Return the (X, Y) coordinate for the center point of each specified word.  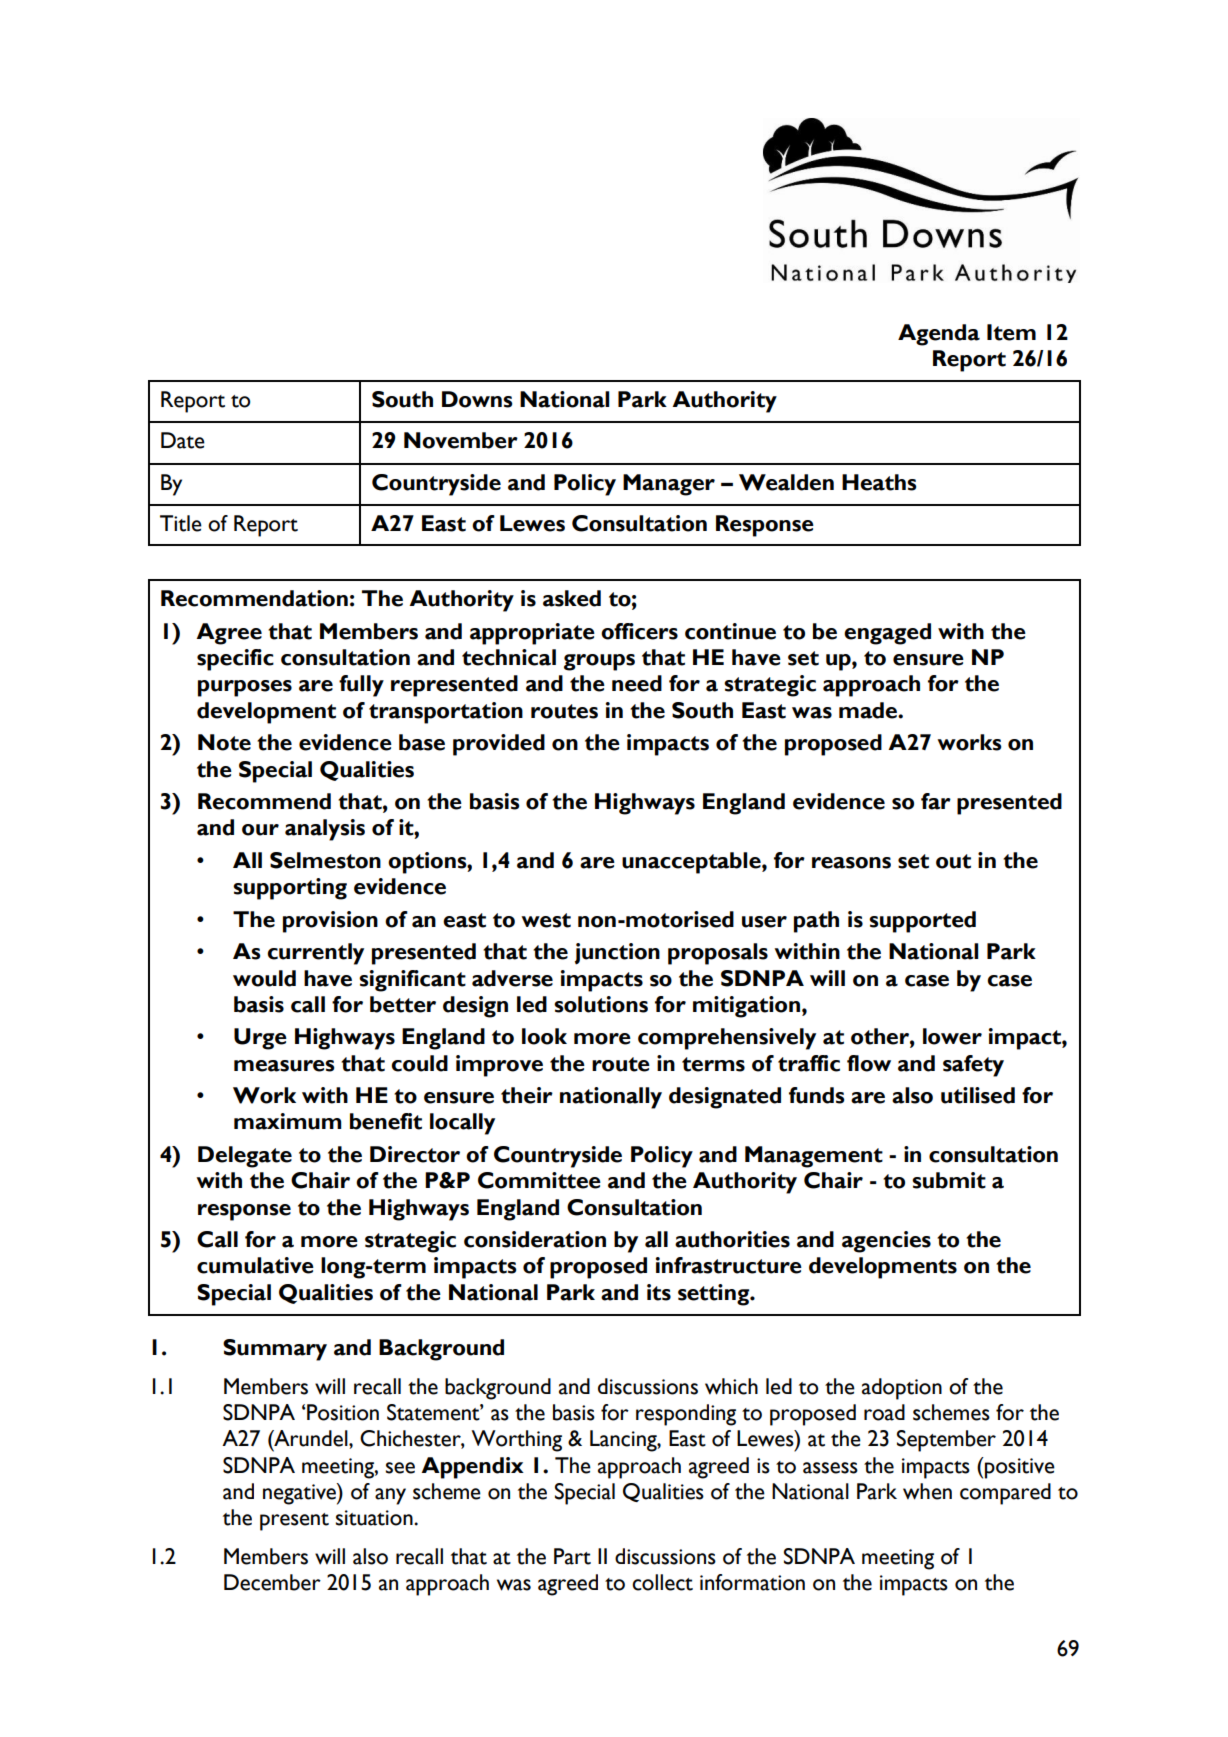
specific (235, 660)
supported (922, 922)
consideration (535, 1239)
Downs (477, 399)
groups (599, 662)
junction (617, 954)
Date (183, 440)
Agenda (939, 335)
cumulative (255, 1265)
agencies (886, 1242)
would (264, 978)
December (272, 1582)
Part (572, 1556)
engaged (887, 634)
